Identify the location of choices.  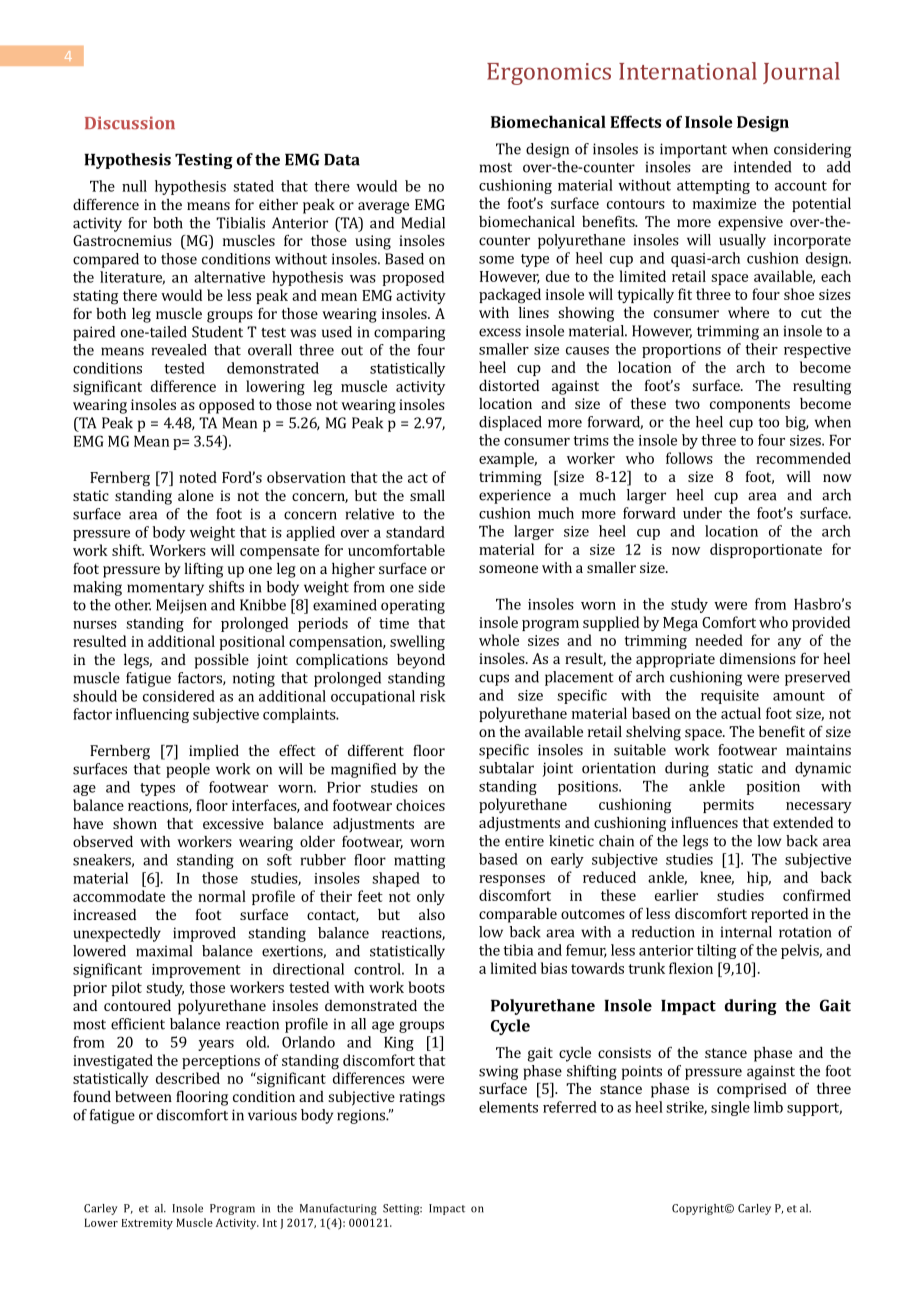
(420, 805).
